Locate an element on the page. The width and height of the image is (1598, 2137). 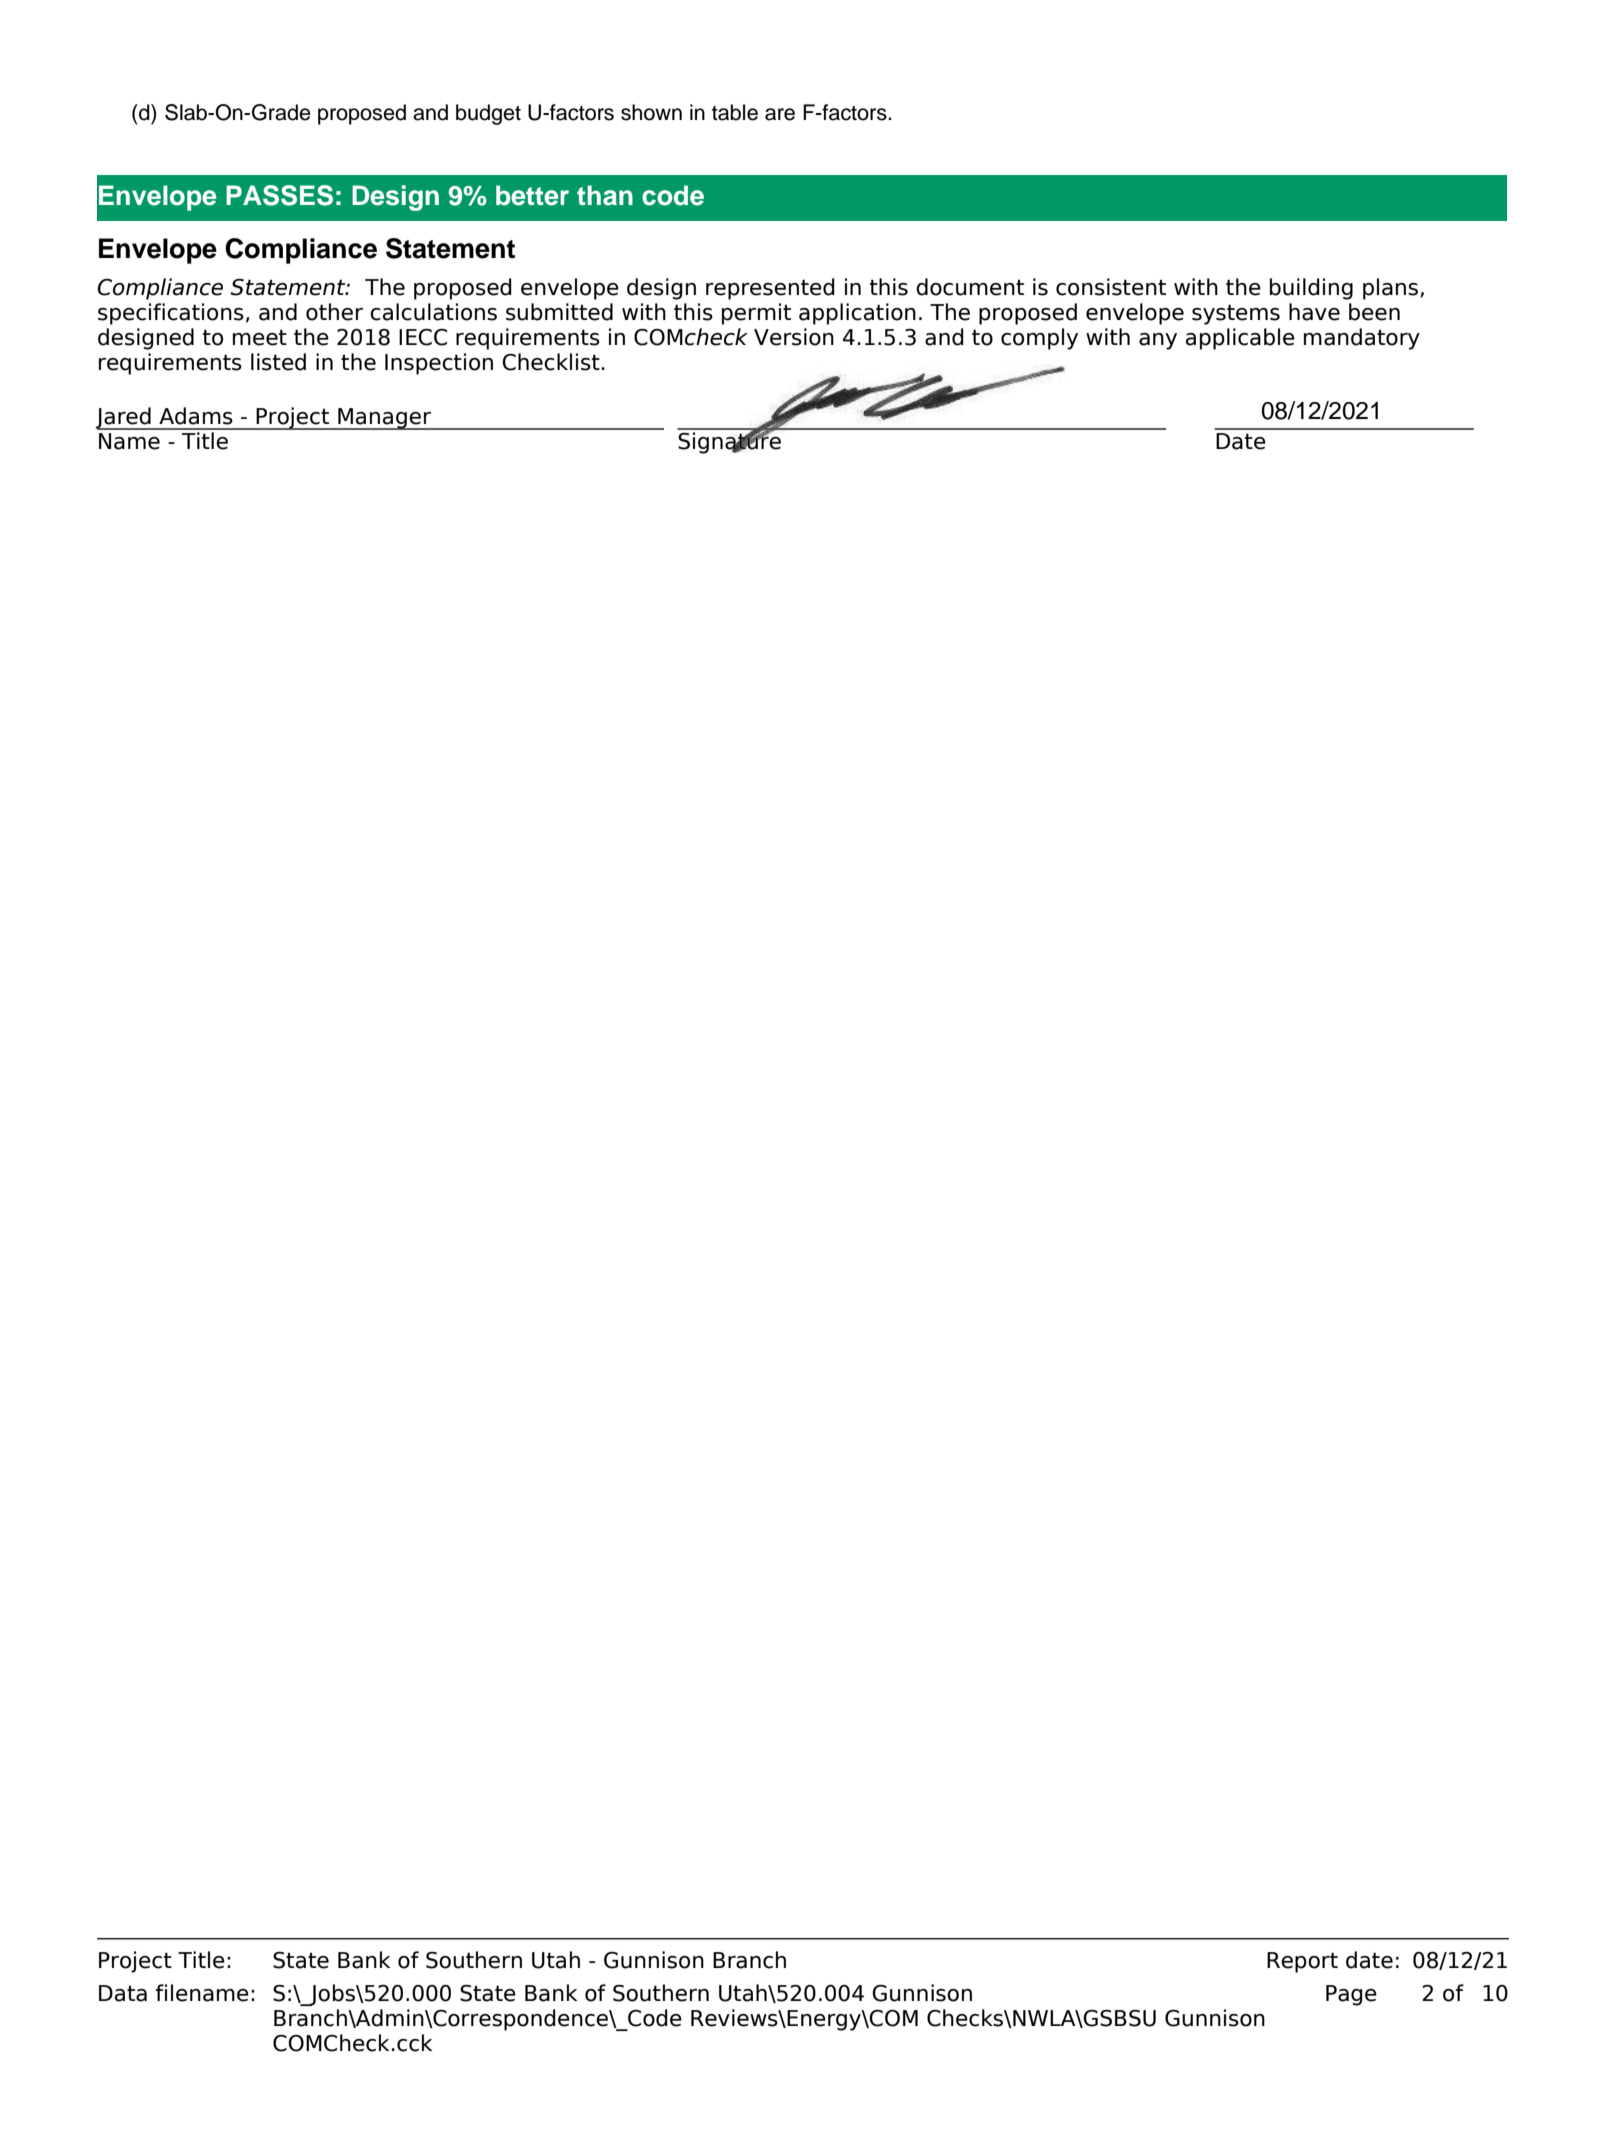
Checklist is located at coordinates (551, 362).
